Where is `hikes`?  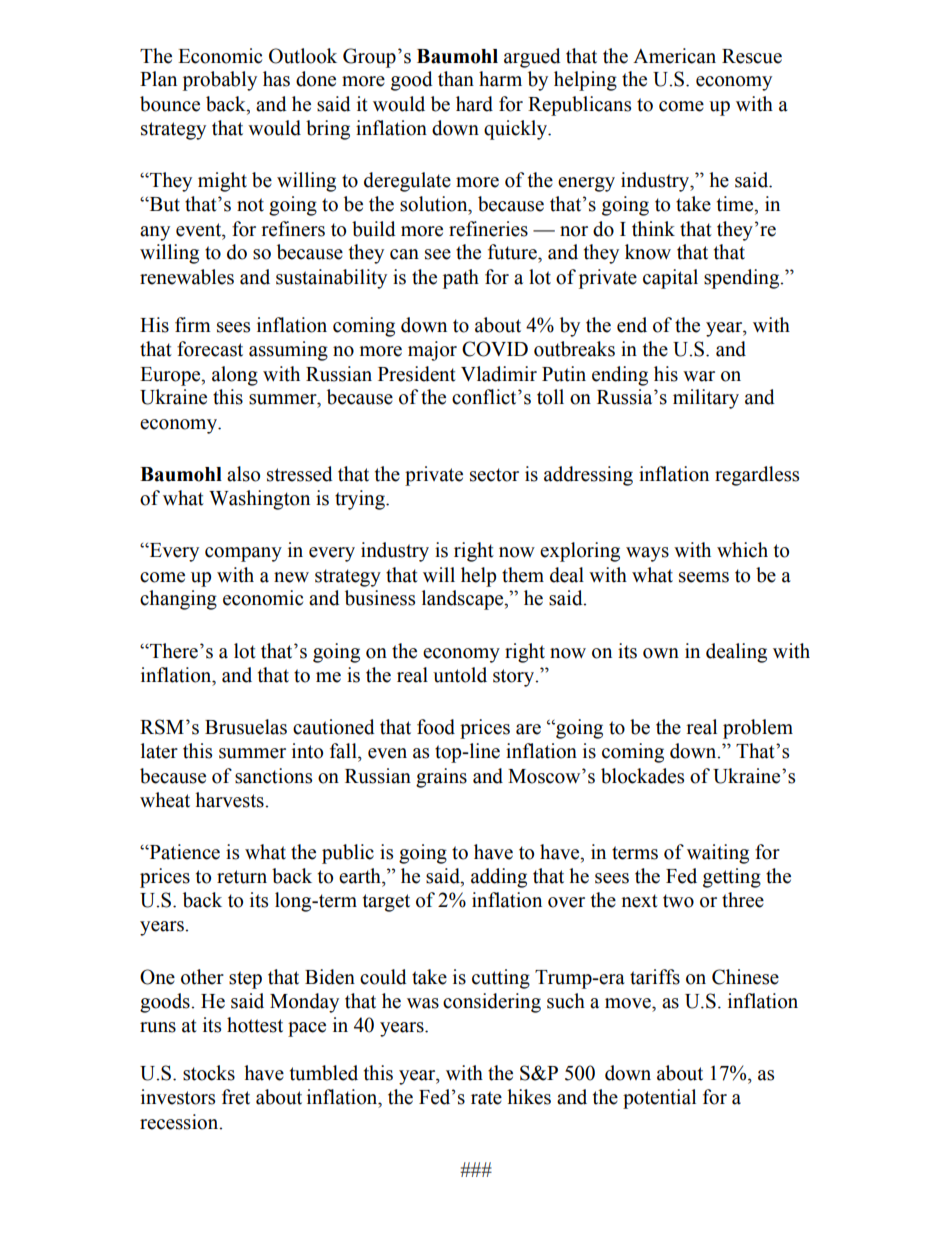 hikes is located at coordinates (529, 1097).
